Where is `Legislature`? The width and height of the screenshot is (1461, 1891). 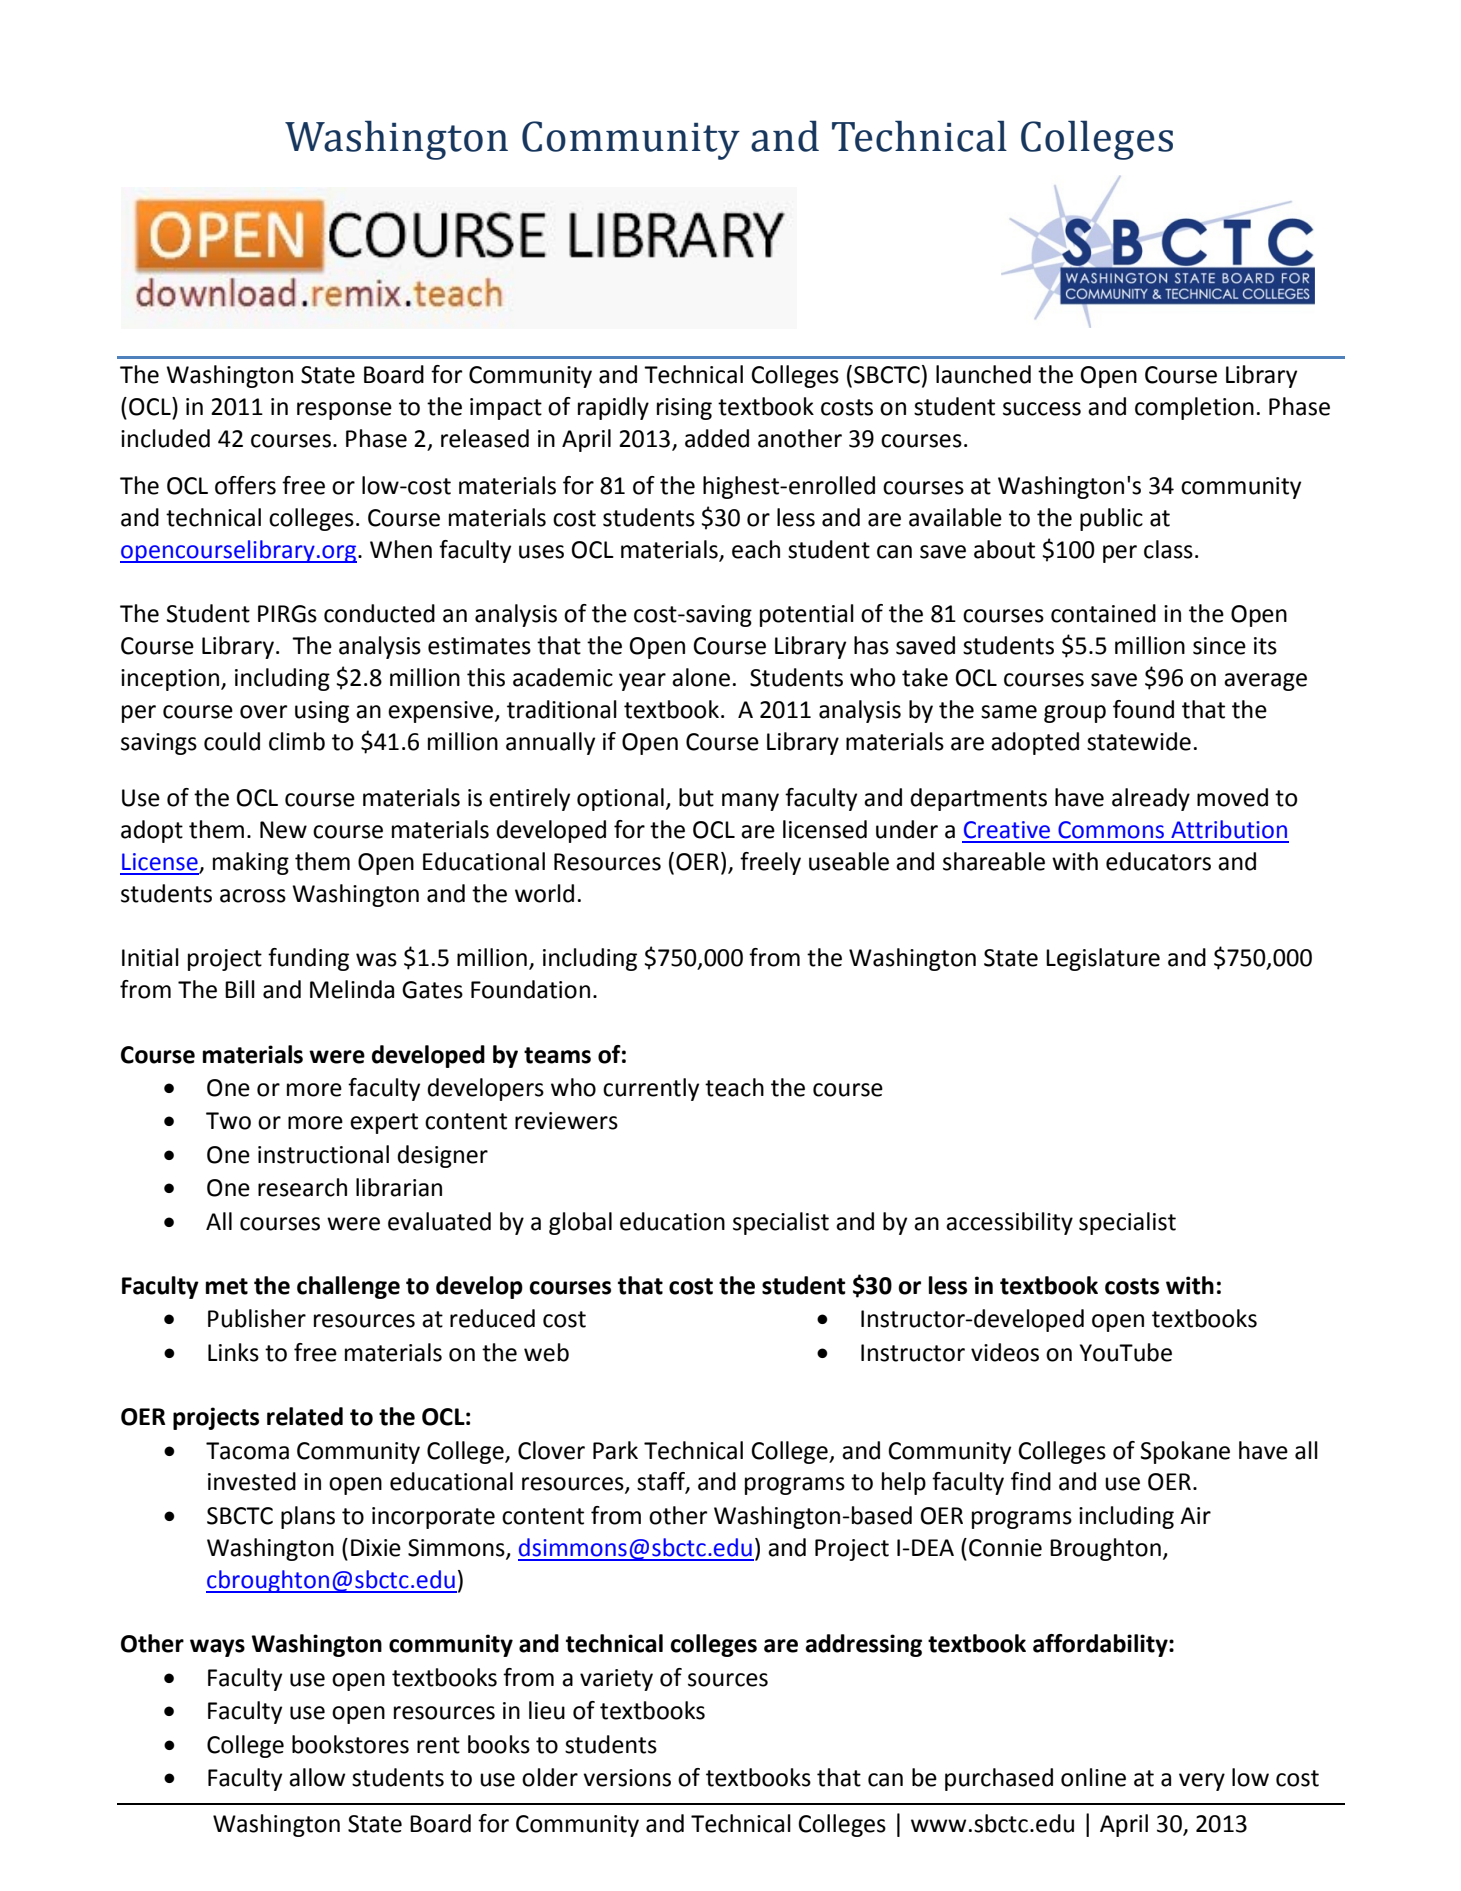 Legislature is located at coordinates (1103, 959).
